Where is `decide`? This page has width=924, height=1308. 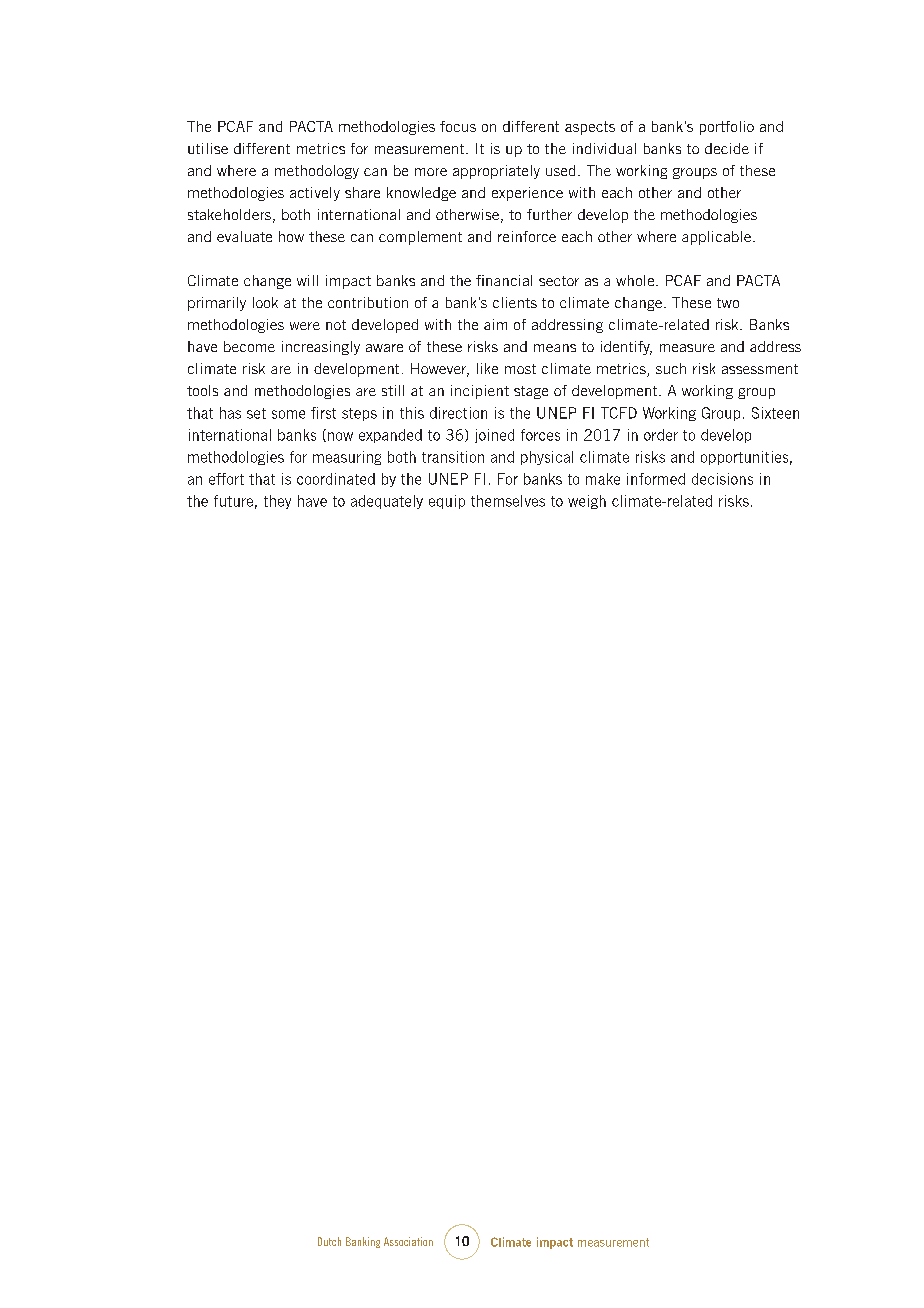
decide is located at coordinates (727, 148).
